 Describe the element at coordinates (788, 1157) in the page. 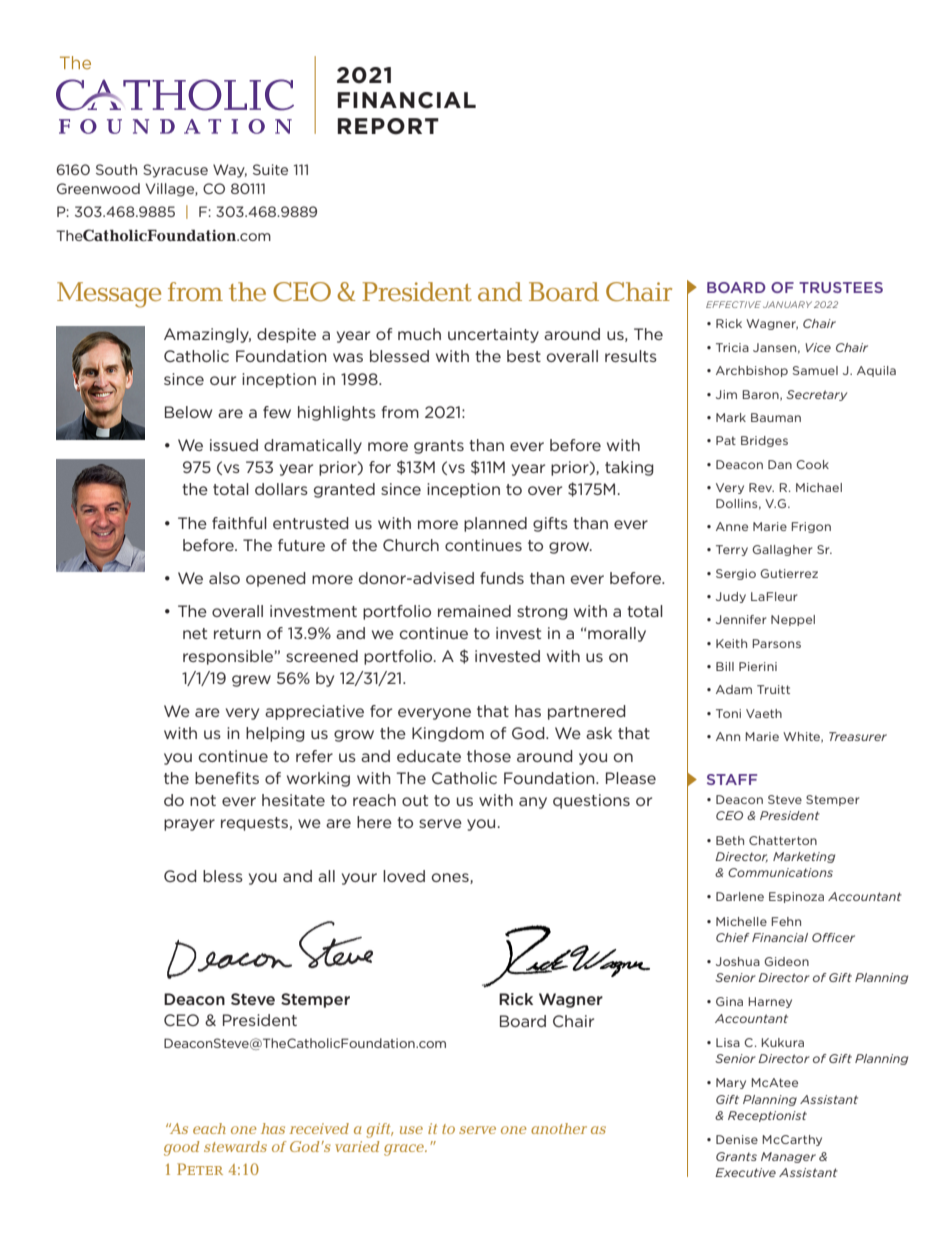

I see `Manager` at that location.
